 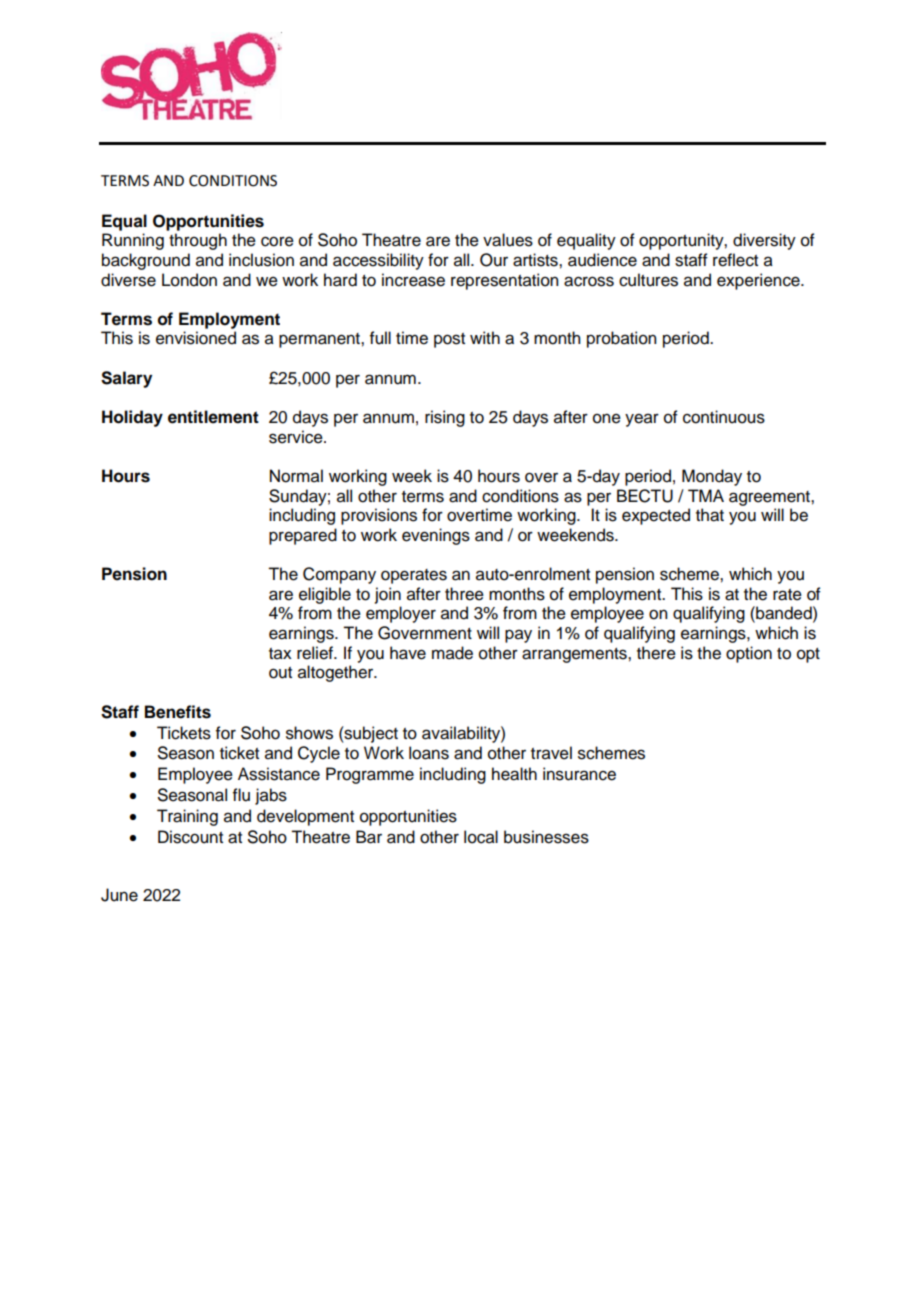 What do you see at coordinates (656, 653) in the image?
I see `there` at bounding box center [656, 653].
